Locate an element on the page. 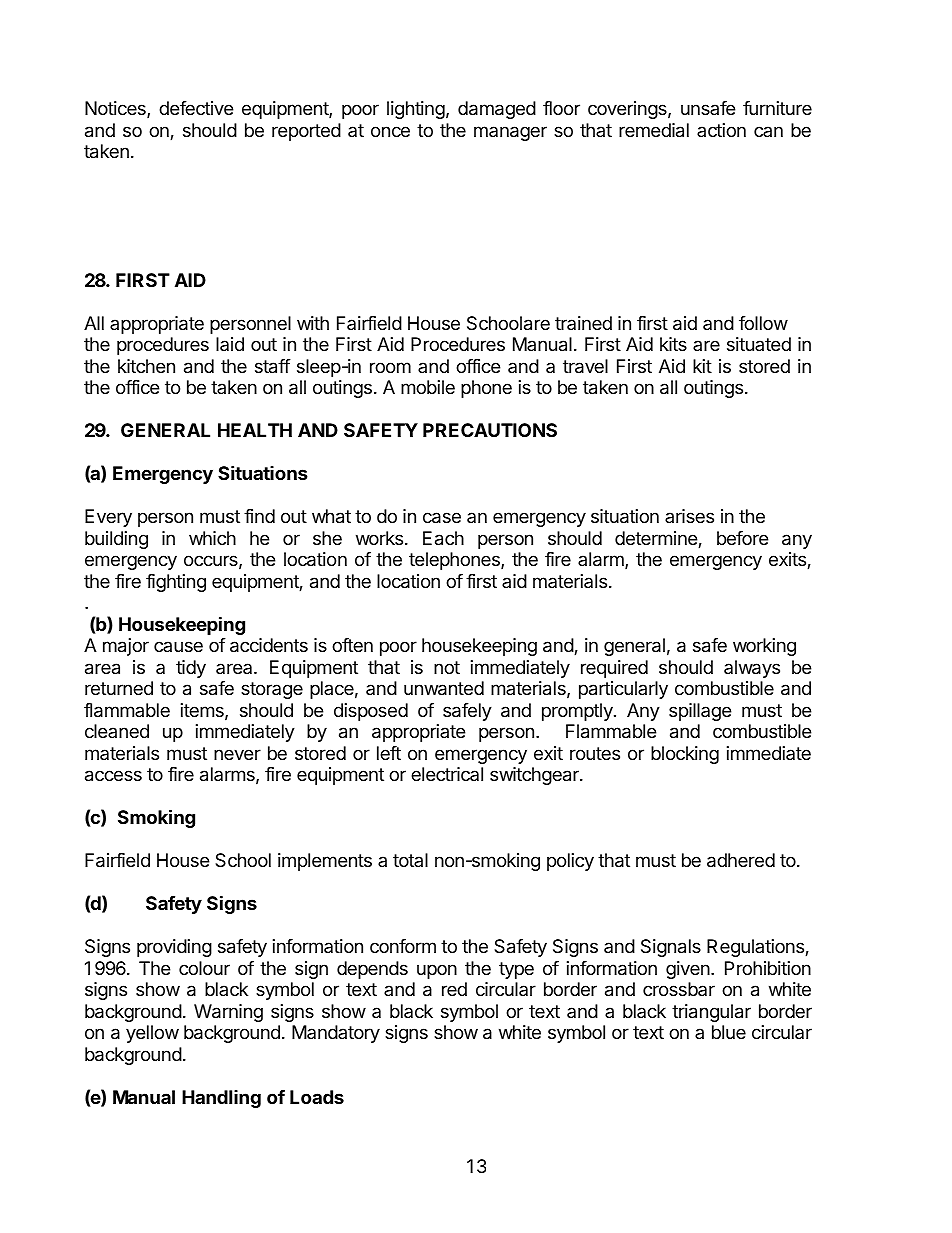 The width and height of the image is (952, 1233). Mandatory is located at coordinates (336, 1034).
